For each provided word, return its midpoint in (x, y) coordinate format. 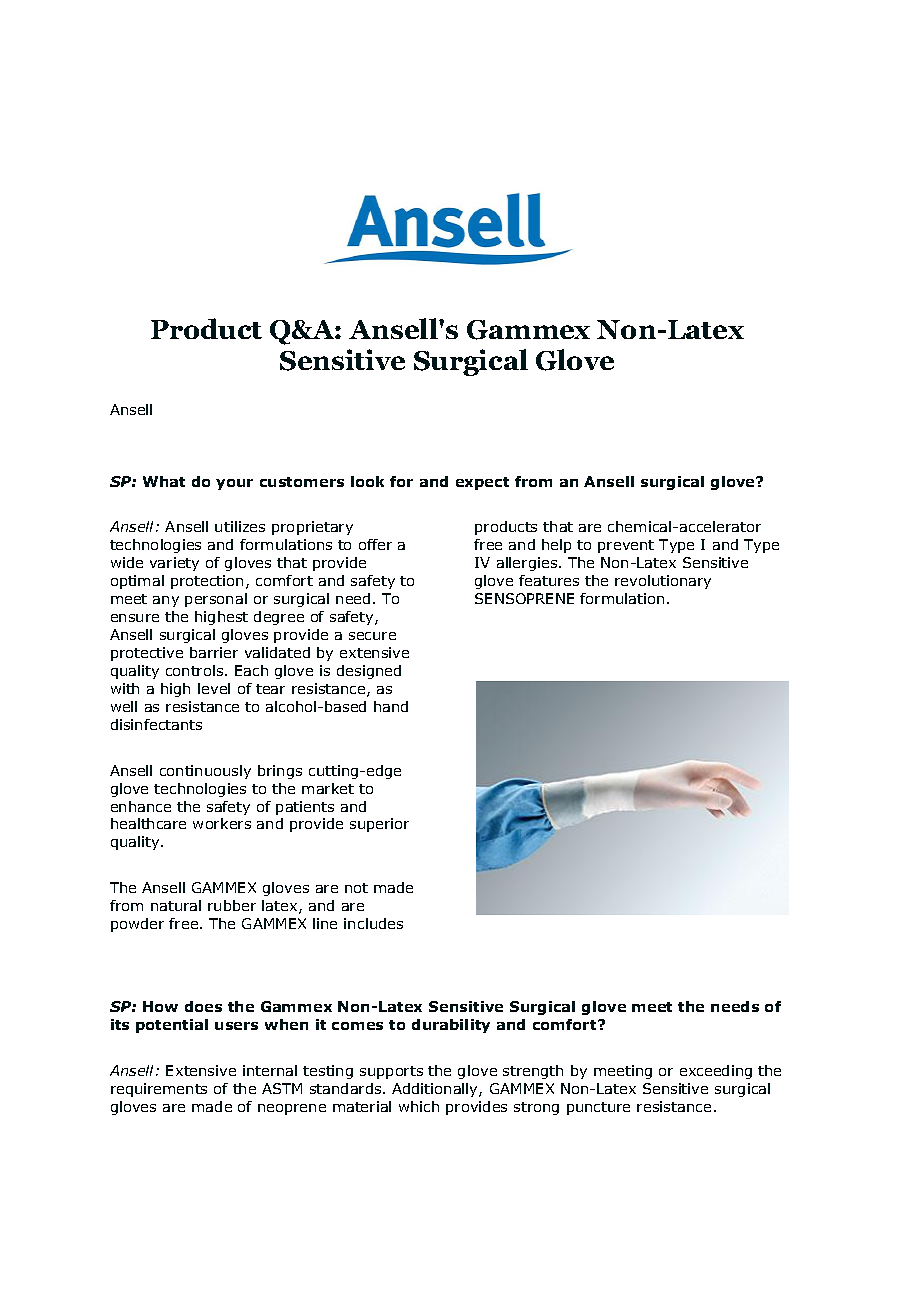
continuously (205, 772)
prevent (626, 546)
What (164, 481)
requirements (159, 1090)
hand (391, 706)
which (419, 1106)
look (367, 481)
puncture (598, 1108)
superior (379, 825)
